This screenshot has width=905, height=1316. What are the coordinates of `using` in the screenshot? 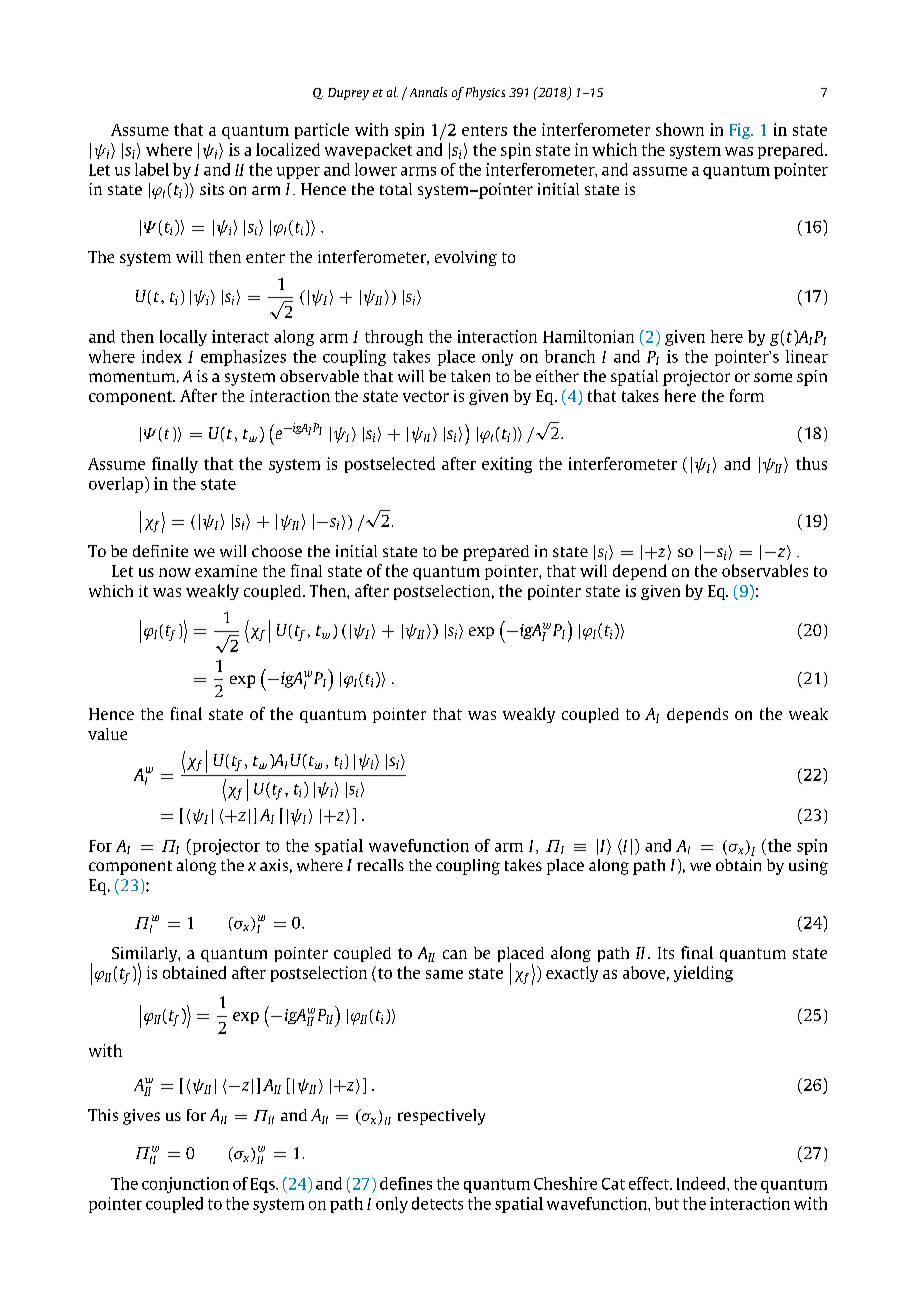 It's located at (808, 867).
